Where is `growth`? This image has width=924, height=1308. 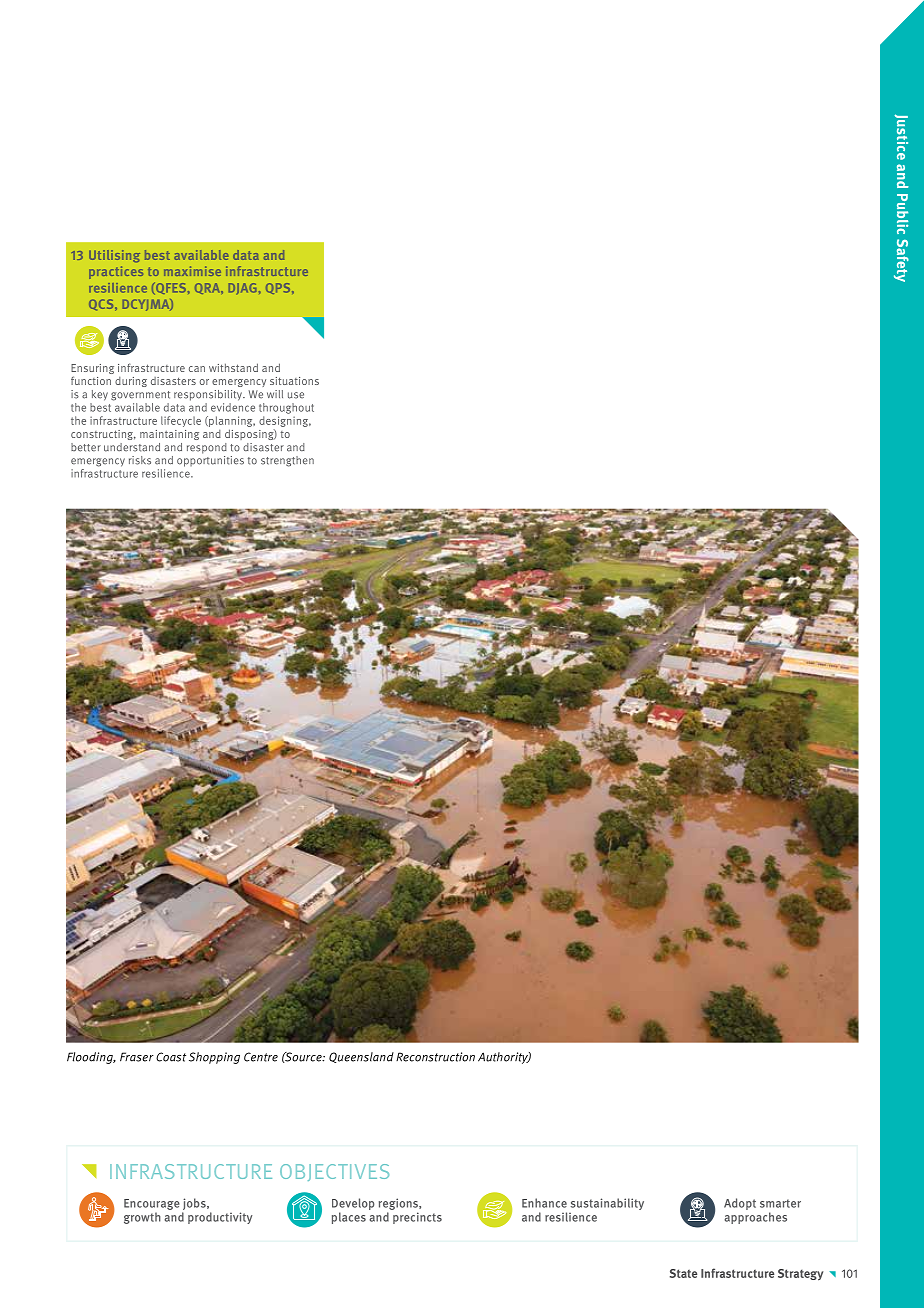 growth is located at coordinates (142, 1218).
